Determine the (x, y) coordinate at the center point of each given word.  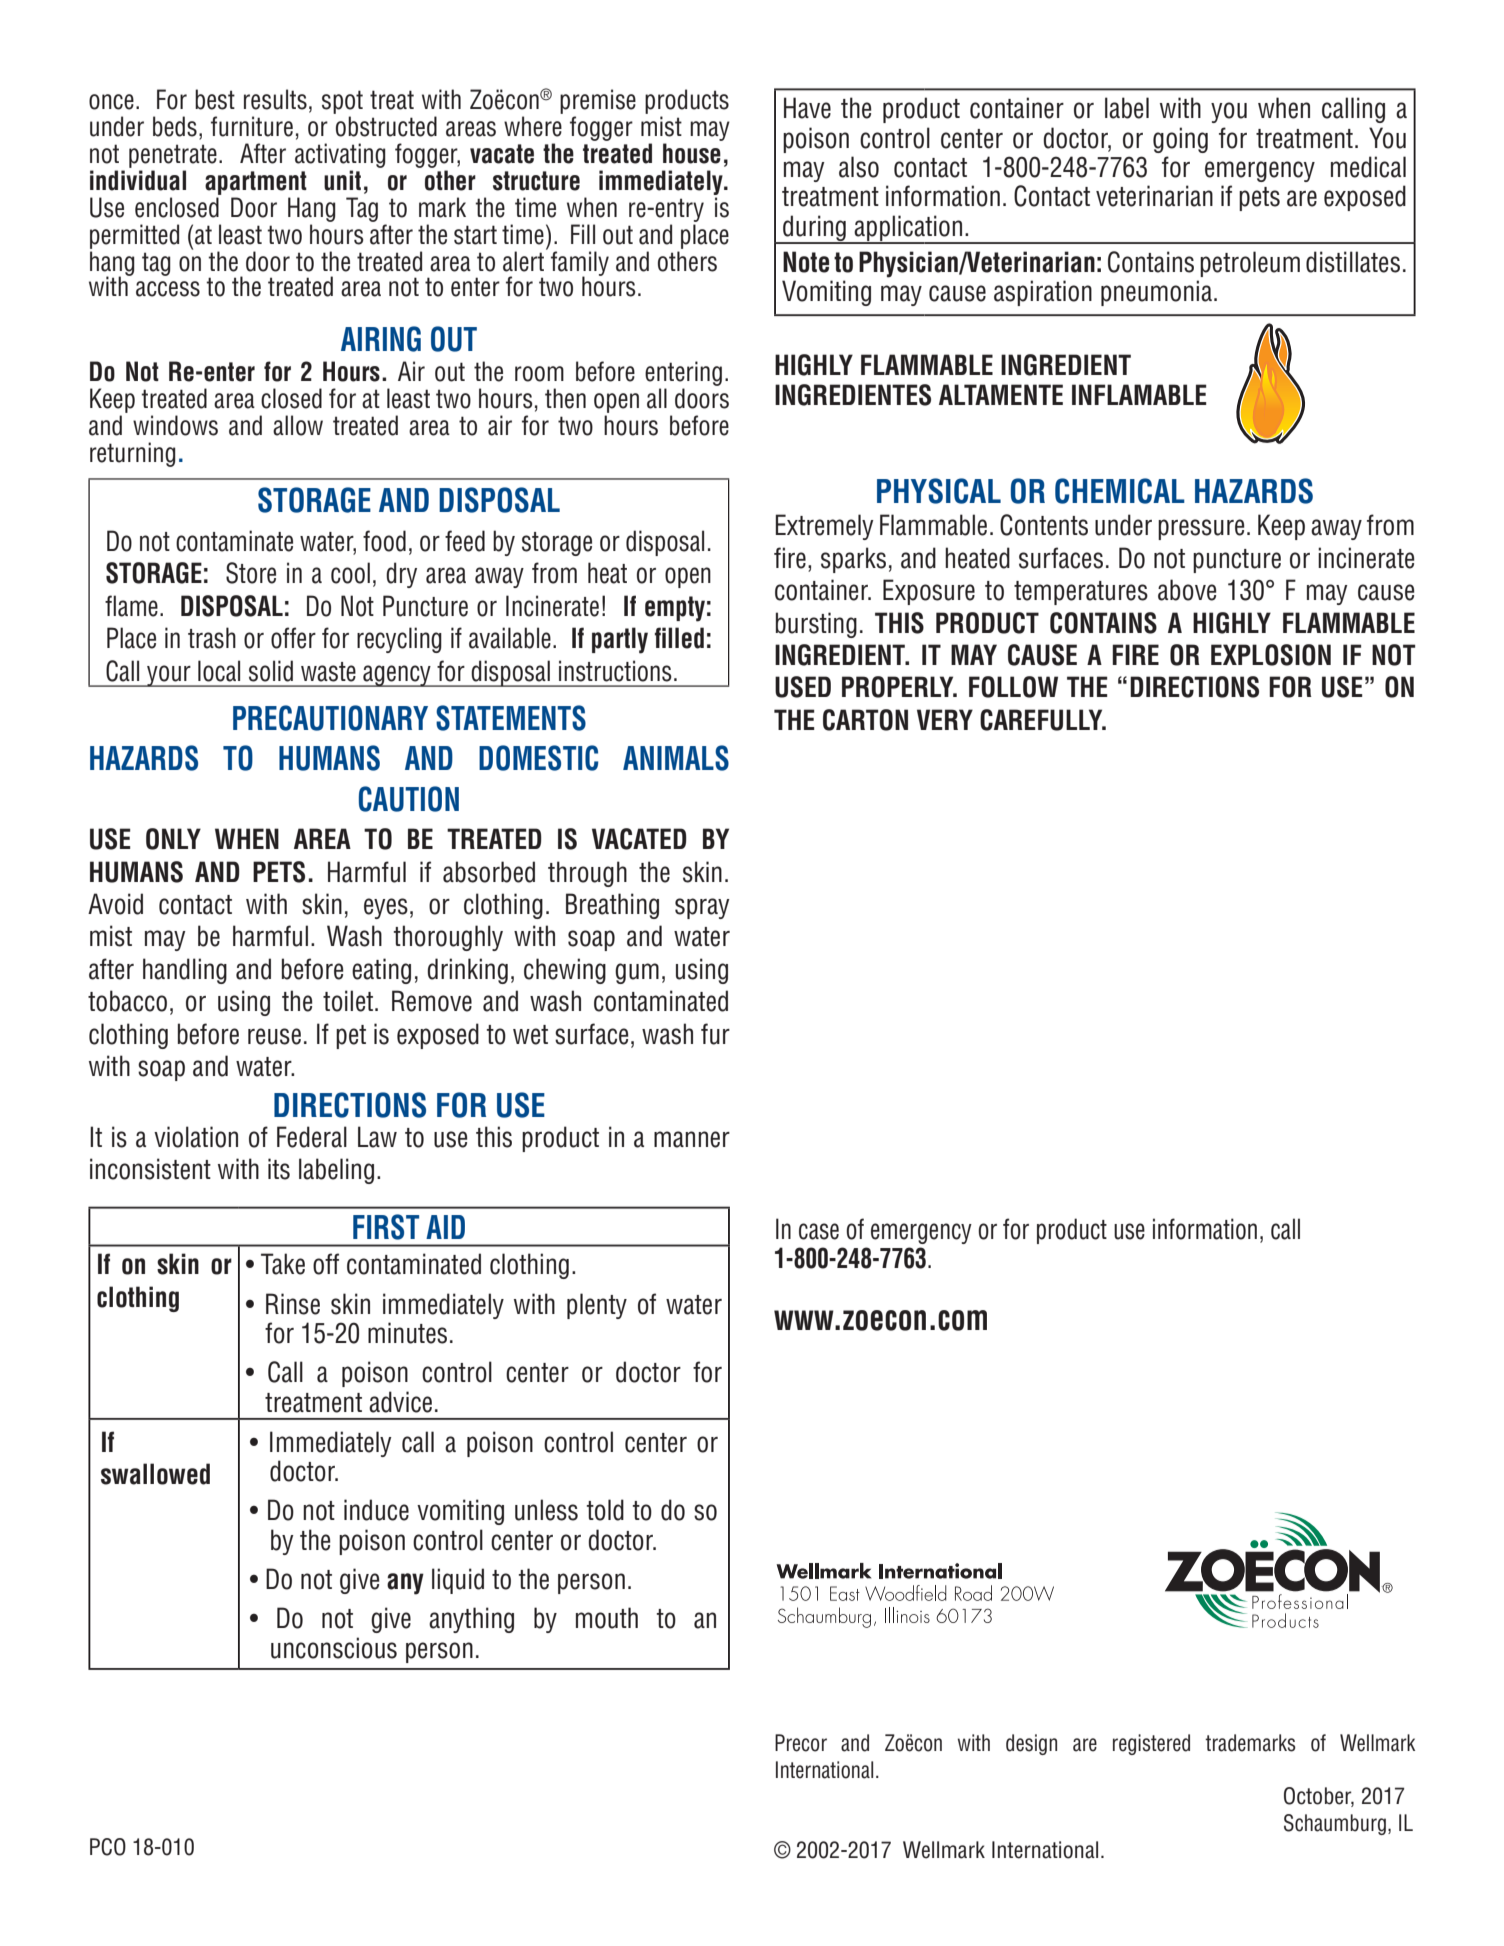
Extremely (825, 527)
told (605, 1510)
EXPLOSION (1271, 655)
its (279, 1169)
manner (692, 1139)
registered (1151, 1744)
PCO (108, 1847)
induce (376, 1510)
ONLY (173, 839)
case (819, 1231)
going (1180, 140)
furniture (252, 126)
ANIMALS (676, 758)
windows (175, 425)
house (692, 153)
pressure (1201, 529)
